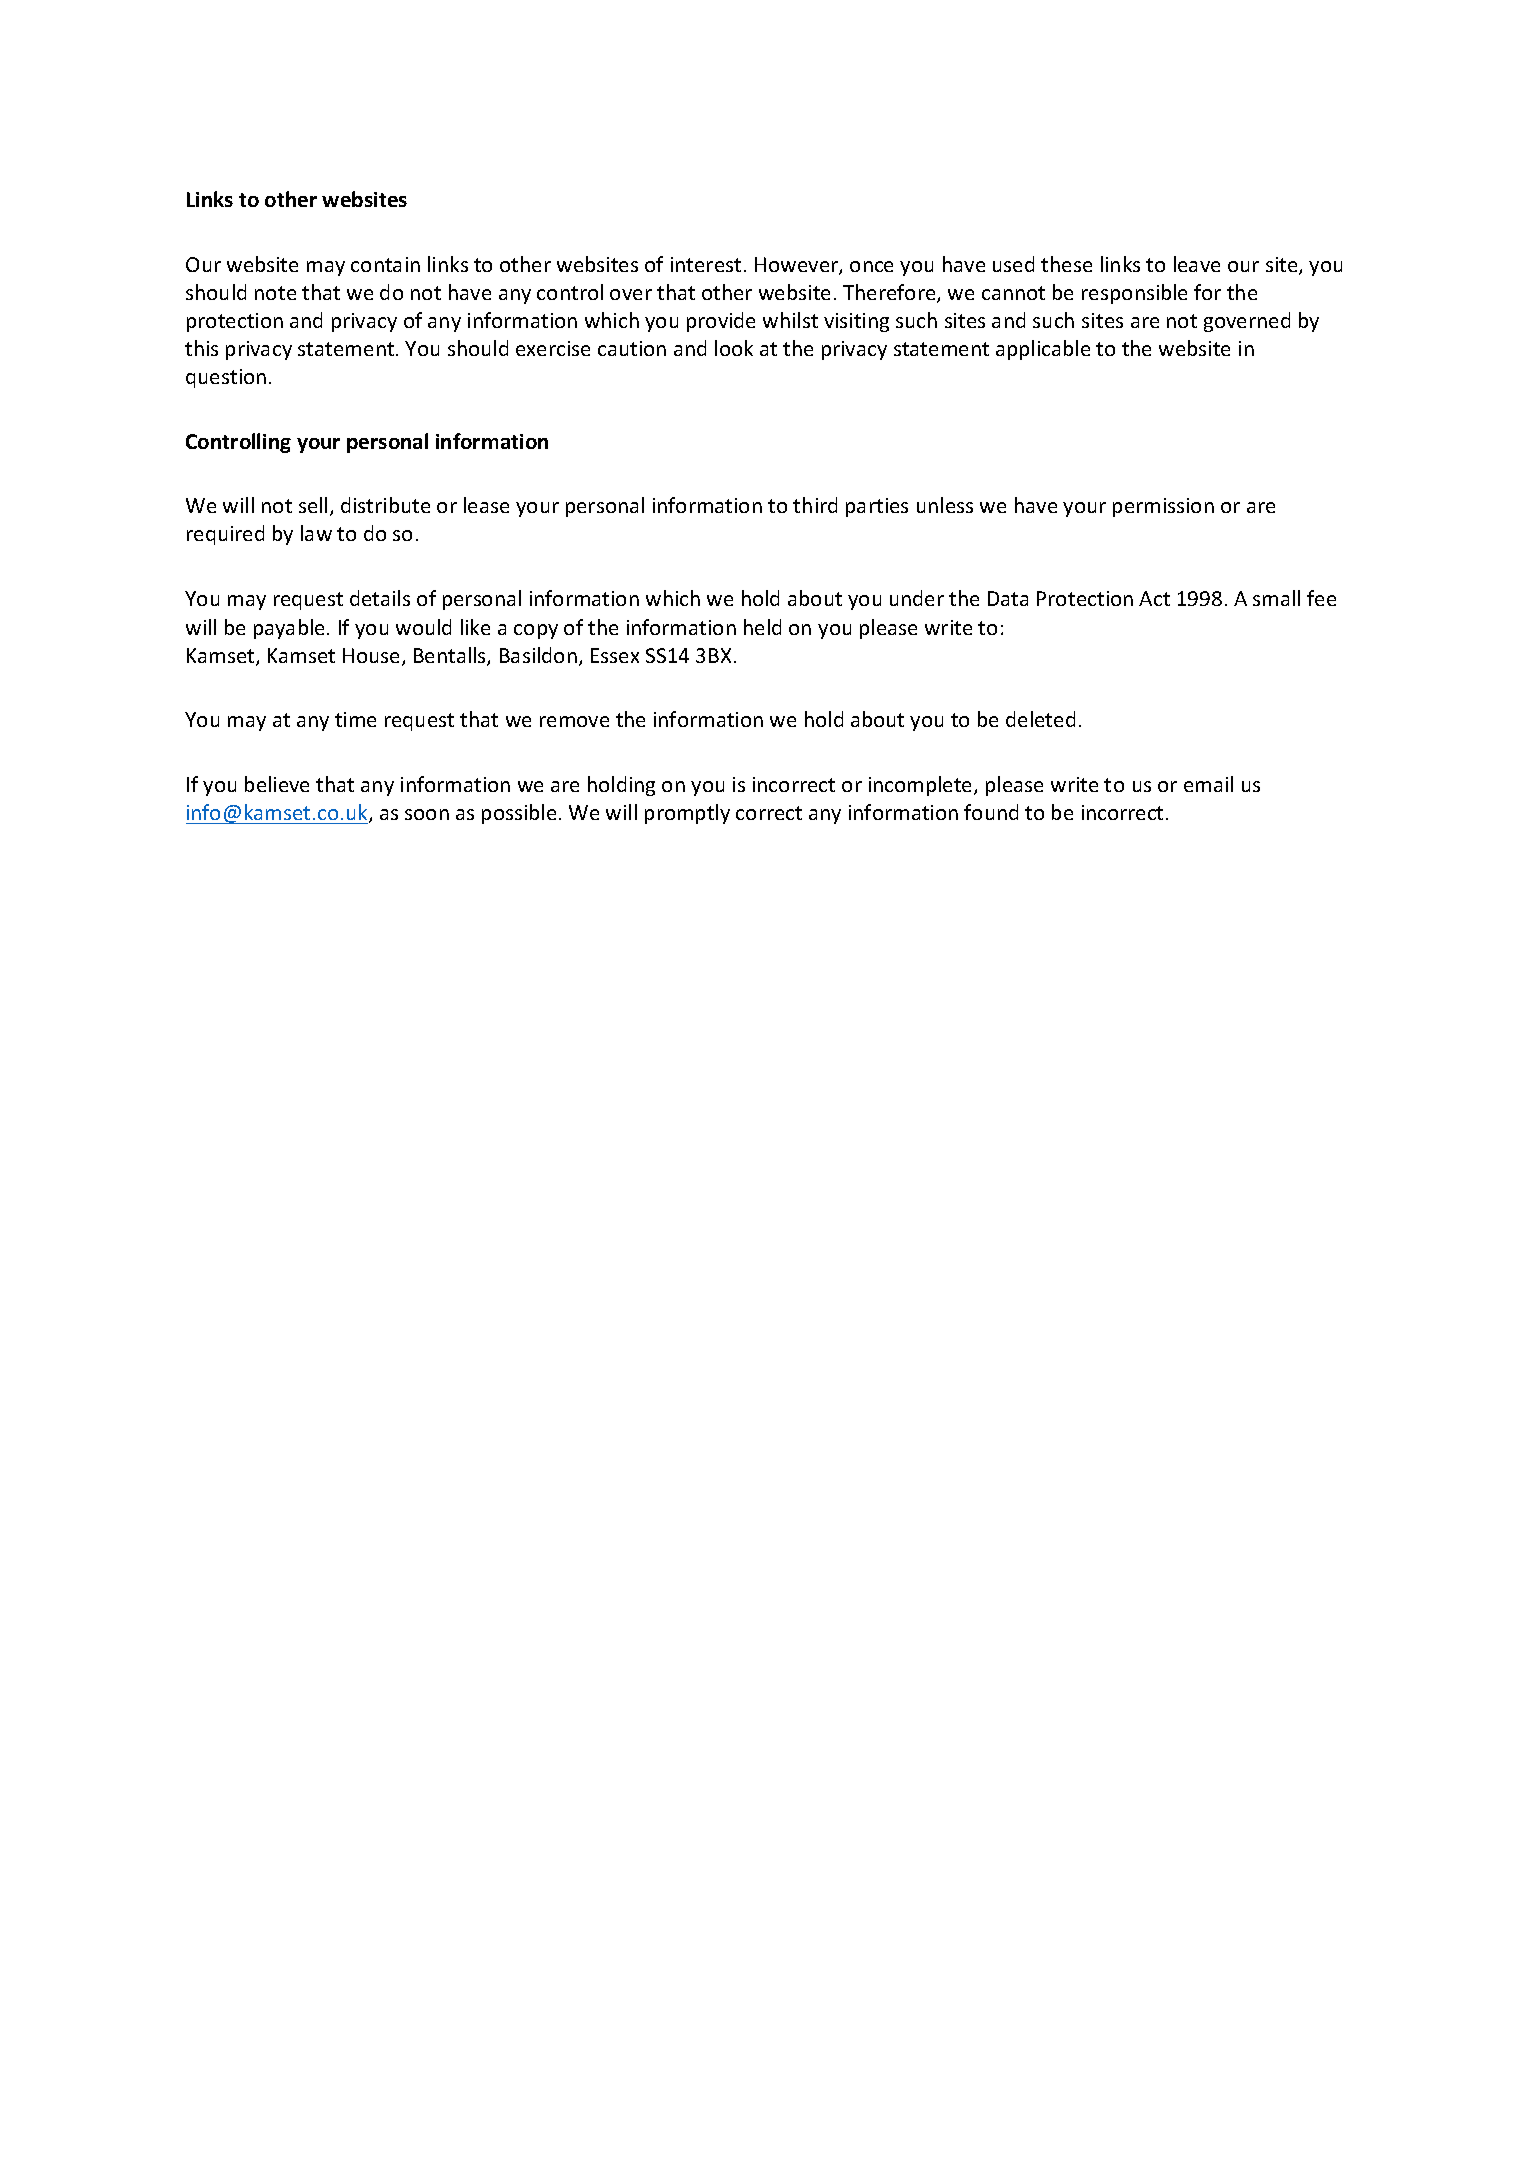 The width and height of the screenshot is (1534, 2169). I want to click on question, so click(226, 378).
